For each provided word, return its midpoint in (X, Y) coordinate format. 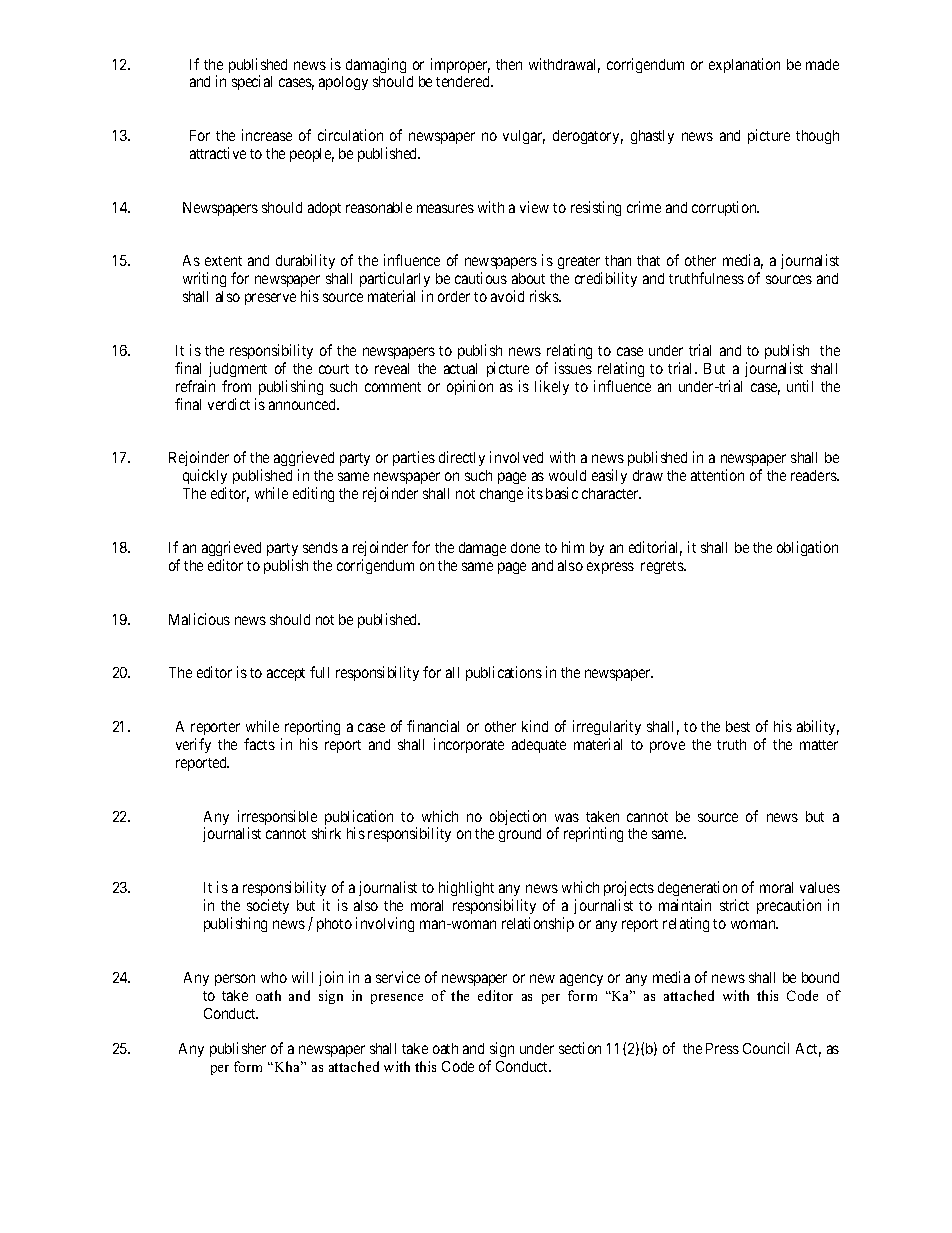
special (252, 82)
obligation (807, 548)
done (525, 547)
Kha (287, 1066)
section (580, 1048)
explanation (744, 65)
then (509, 64)
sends (320, 547)
